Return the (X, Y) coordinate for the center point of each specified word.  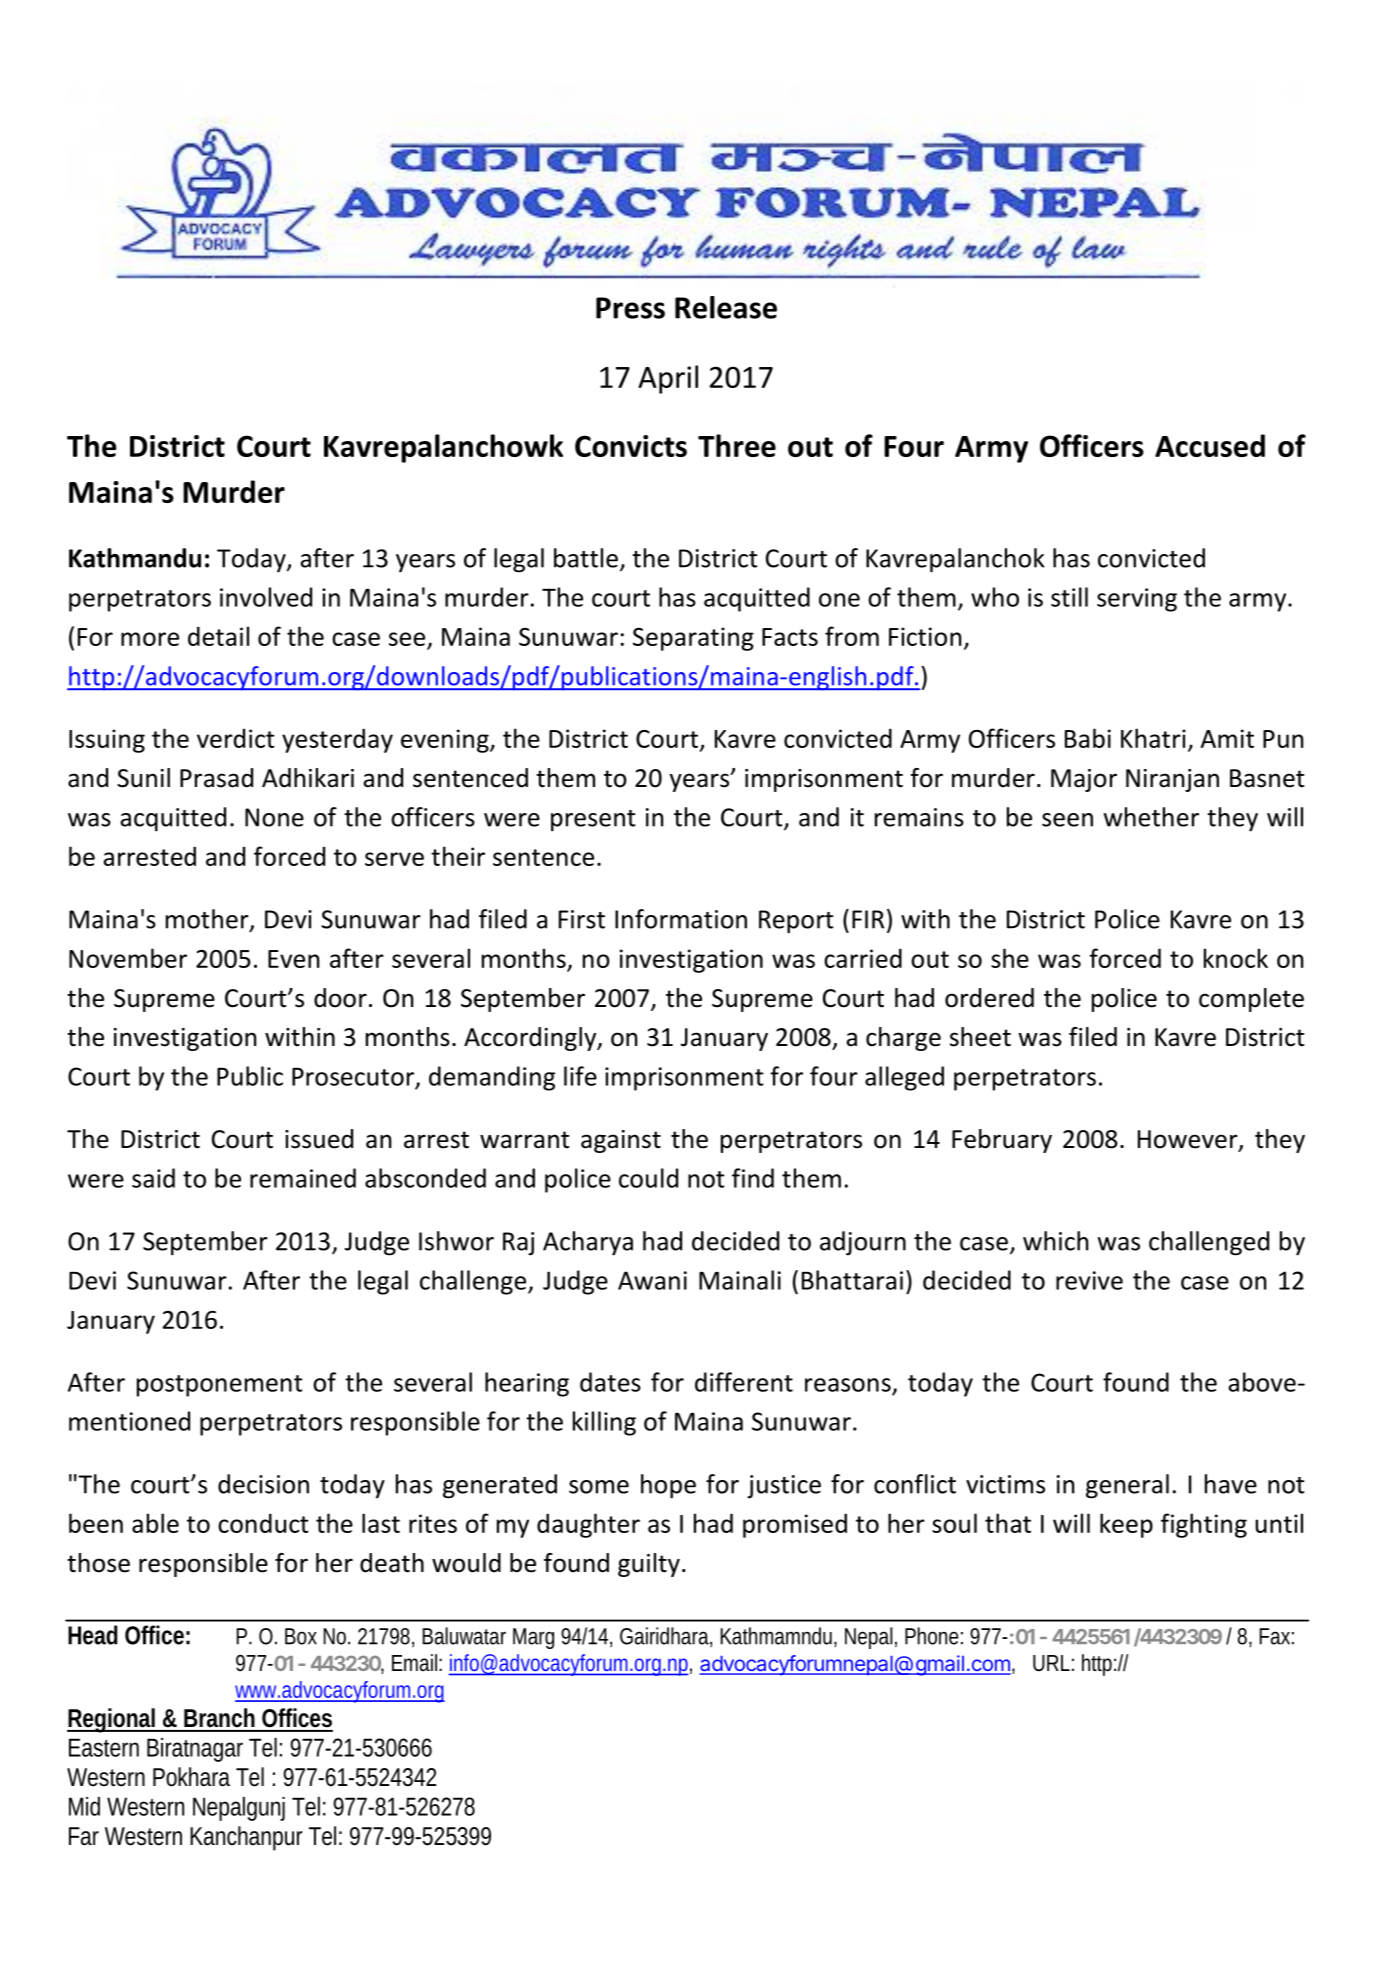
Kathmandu (135, 558)
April (668, 379)
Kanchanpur (246, 1838)
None (274, 817)
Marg (533, 1638)
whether (1151, 817)
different (744, 1382)
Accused (1210, 445)
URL (1051, 1663)
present (593, 821)
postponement (220, 1386)
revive (1089, 1280)
